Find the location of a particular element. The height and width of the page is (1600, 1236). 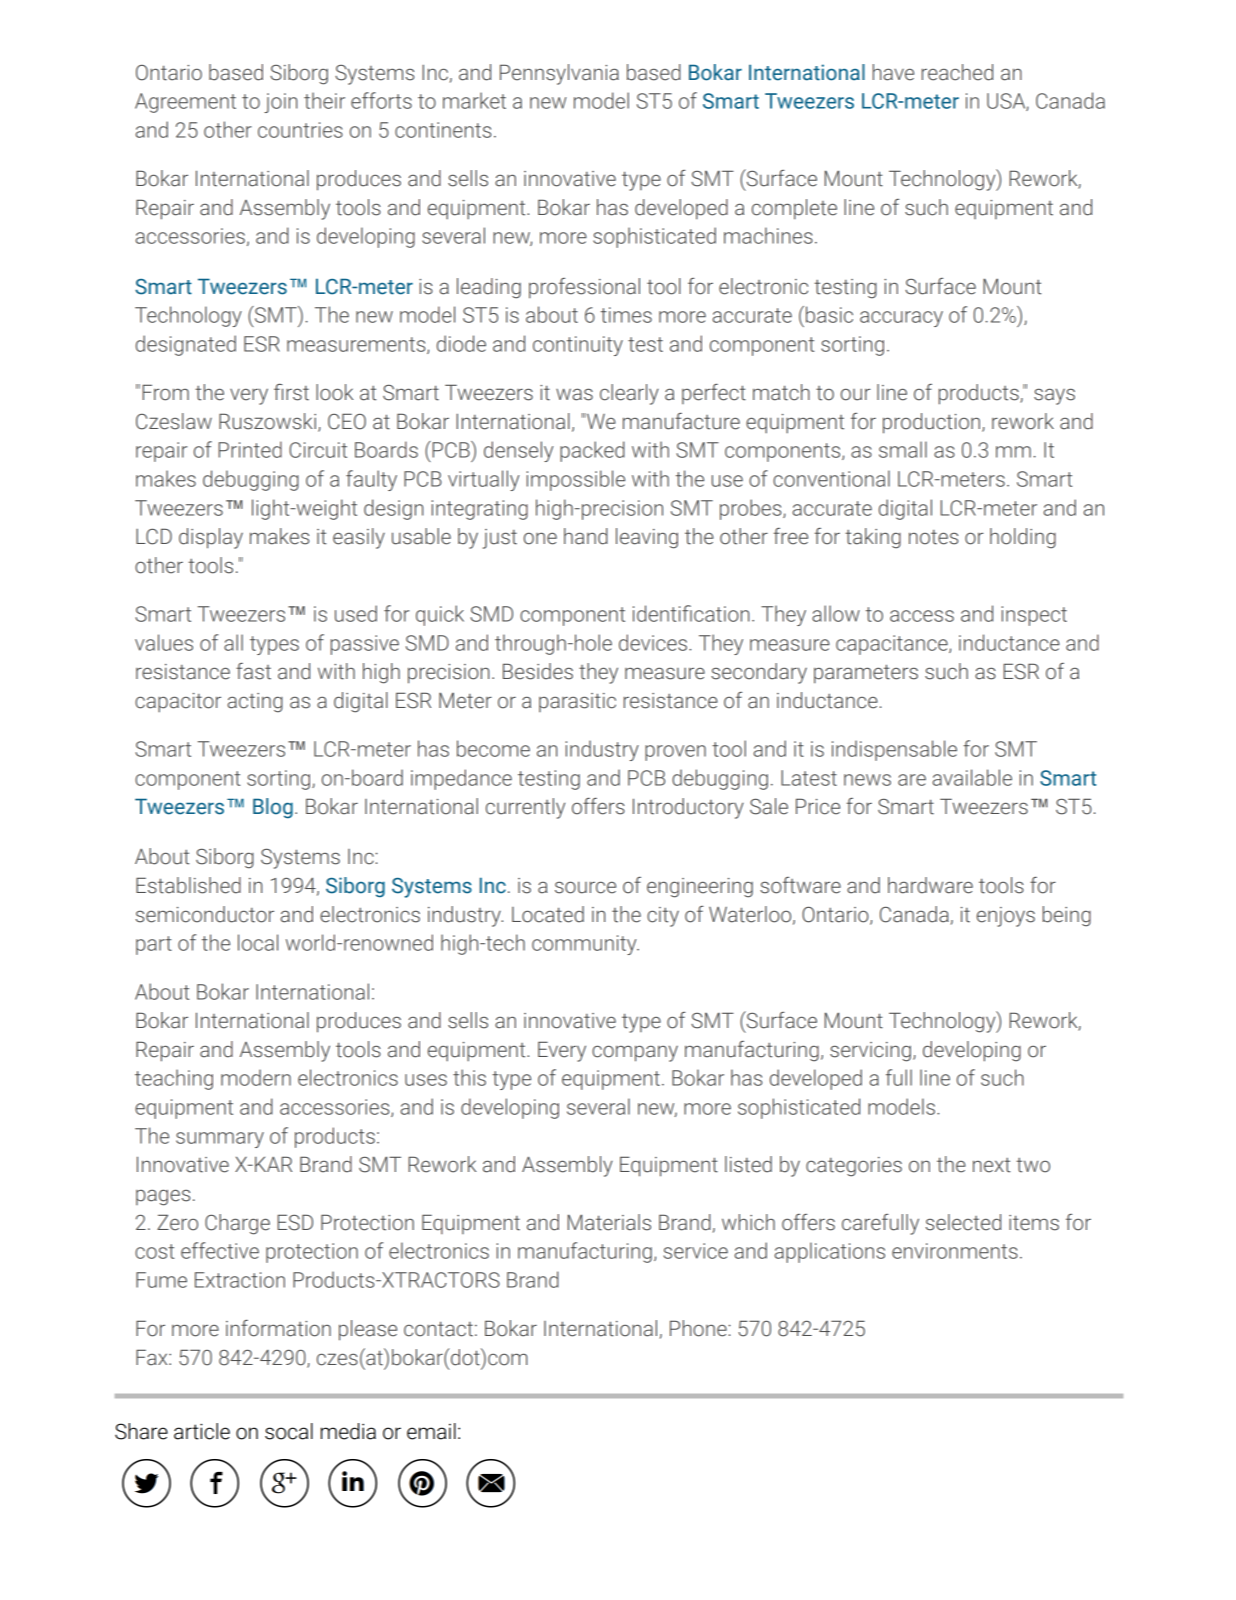

reached is located at coordinates (957, 72).
